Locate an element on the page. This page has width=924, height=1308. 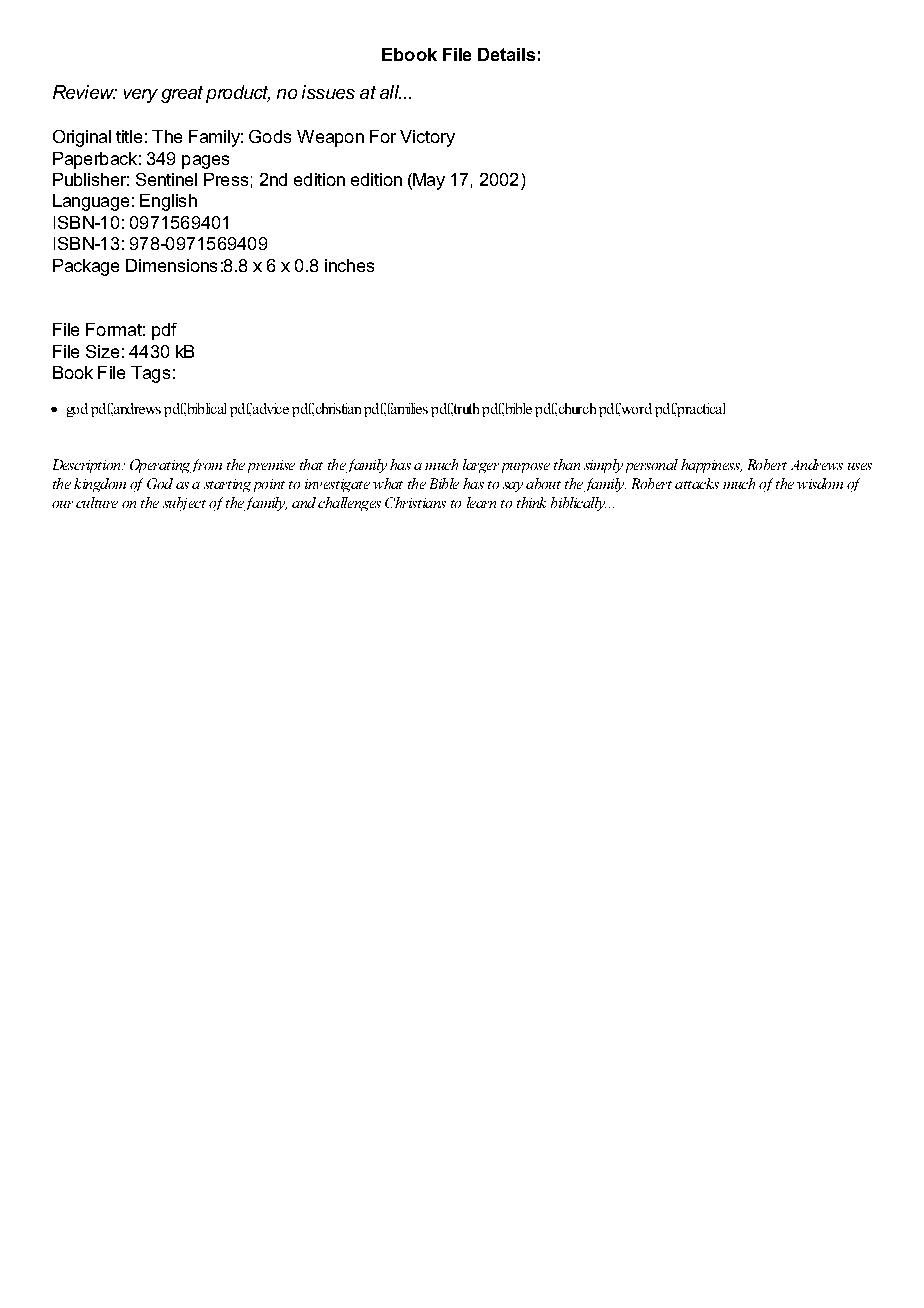
inches is located at coordinates (349, 265).
